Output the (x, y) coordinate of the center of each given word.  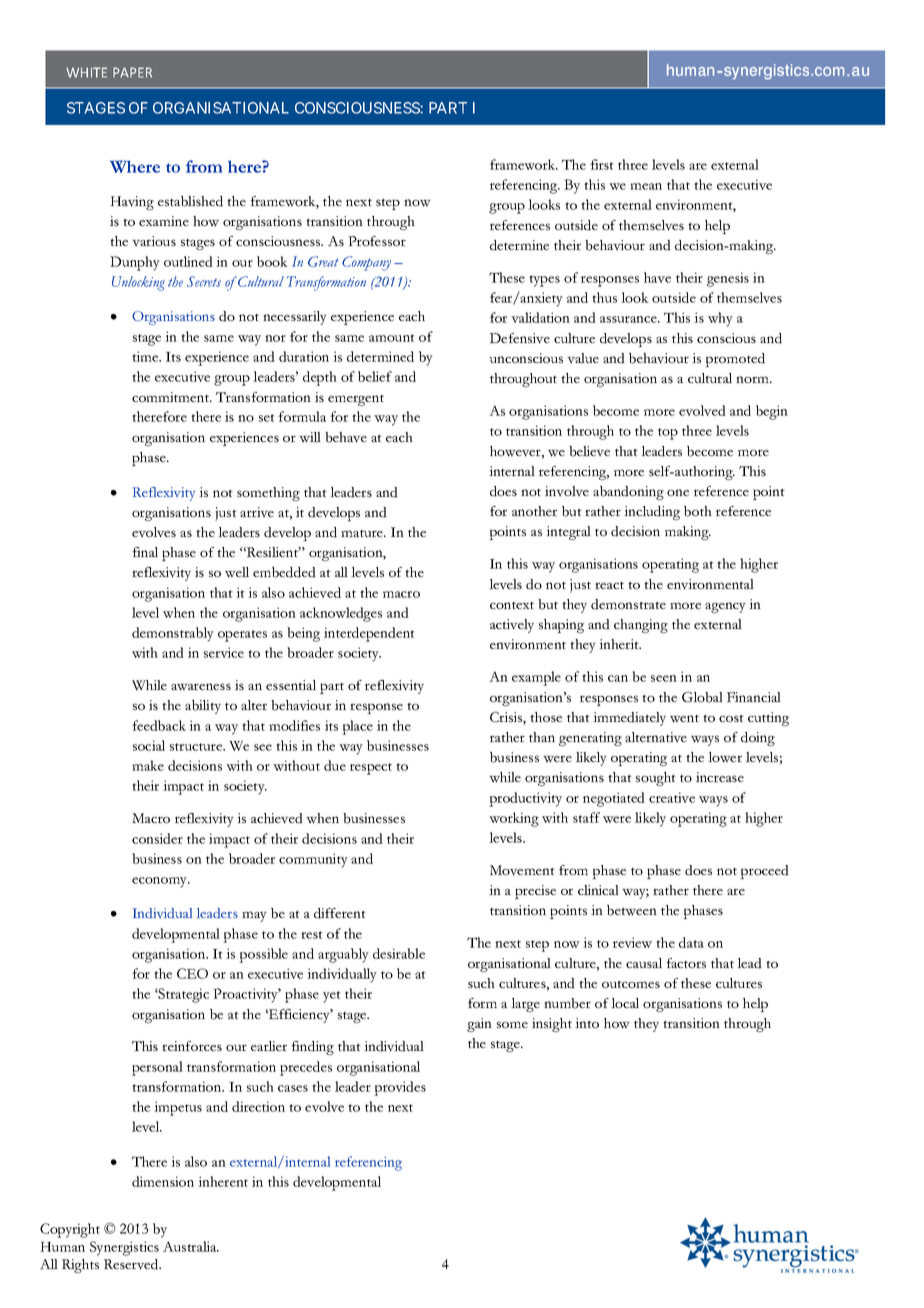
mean (646, 186)
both (698, 511)
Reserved (132, 1264)
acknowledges (341, 614)
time (146, 356)
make (148, 765)
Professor (377, 241)
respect (371, 769)
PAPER (132, 72)
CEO (192, 973)
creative (672, 797)
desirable (399, 953)
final (145, 552)
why (720, 319)
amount (392, 338)
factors (686, 963)
